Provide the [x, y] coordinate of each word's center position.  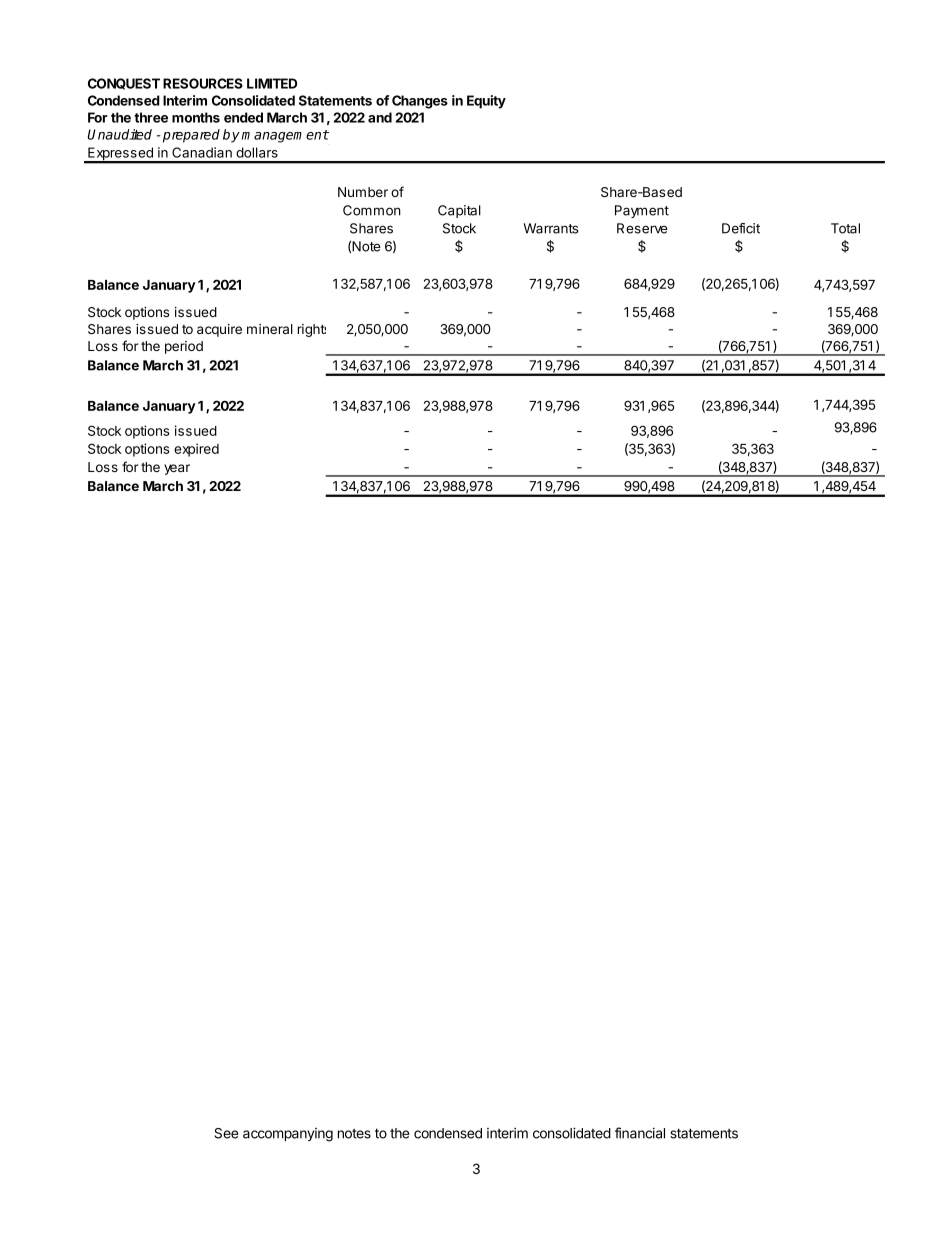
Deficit [741, 228]
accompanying [288, 1135]
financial [640, 1133]
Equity [486, 102]
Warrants [550, 228]
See [226, 1133]
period [184, 347]
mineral [270, 329]
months [196, 117]
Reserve [642, 228]
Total [845, 228]
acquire [219, 330]
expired [196, 450]
